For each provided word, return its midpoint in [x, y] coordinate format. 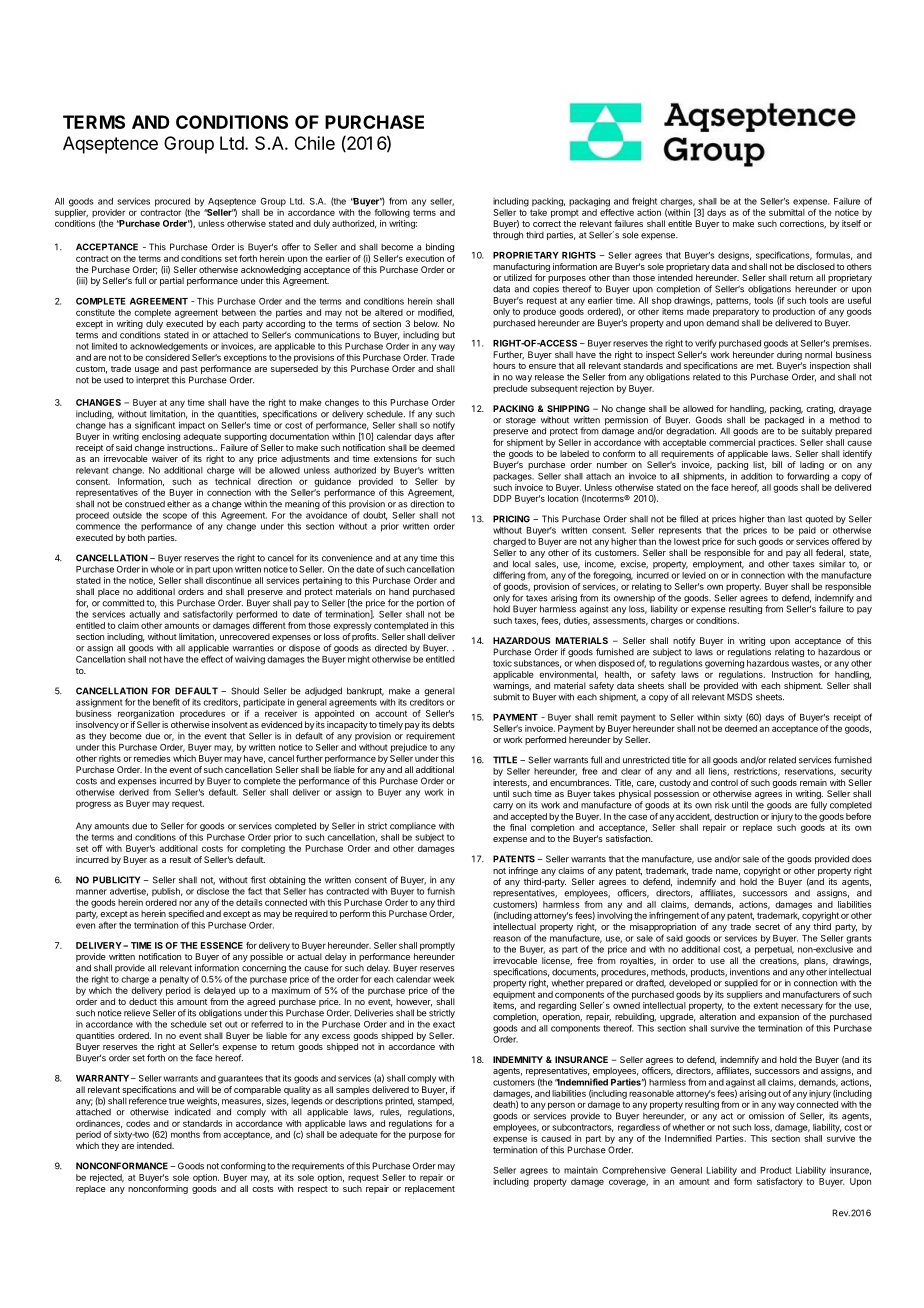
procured [172, 202]
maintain [581, 1170]
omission [766, 1116]
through [508, 235]
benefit [166, 702]
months [185, 1134]
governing [724, 664]
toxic [502, 663]
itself [851, 223]
